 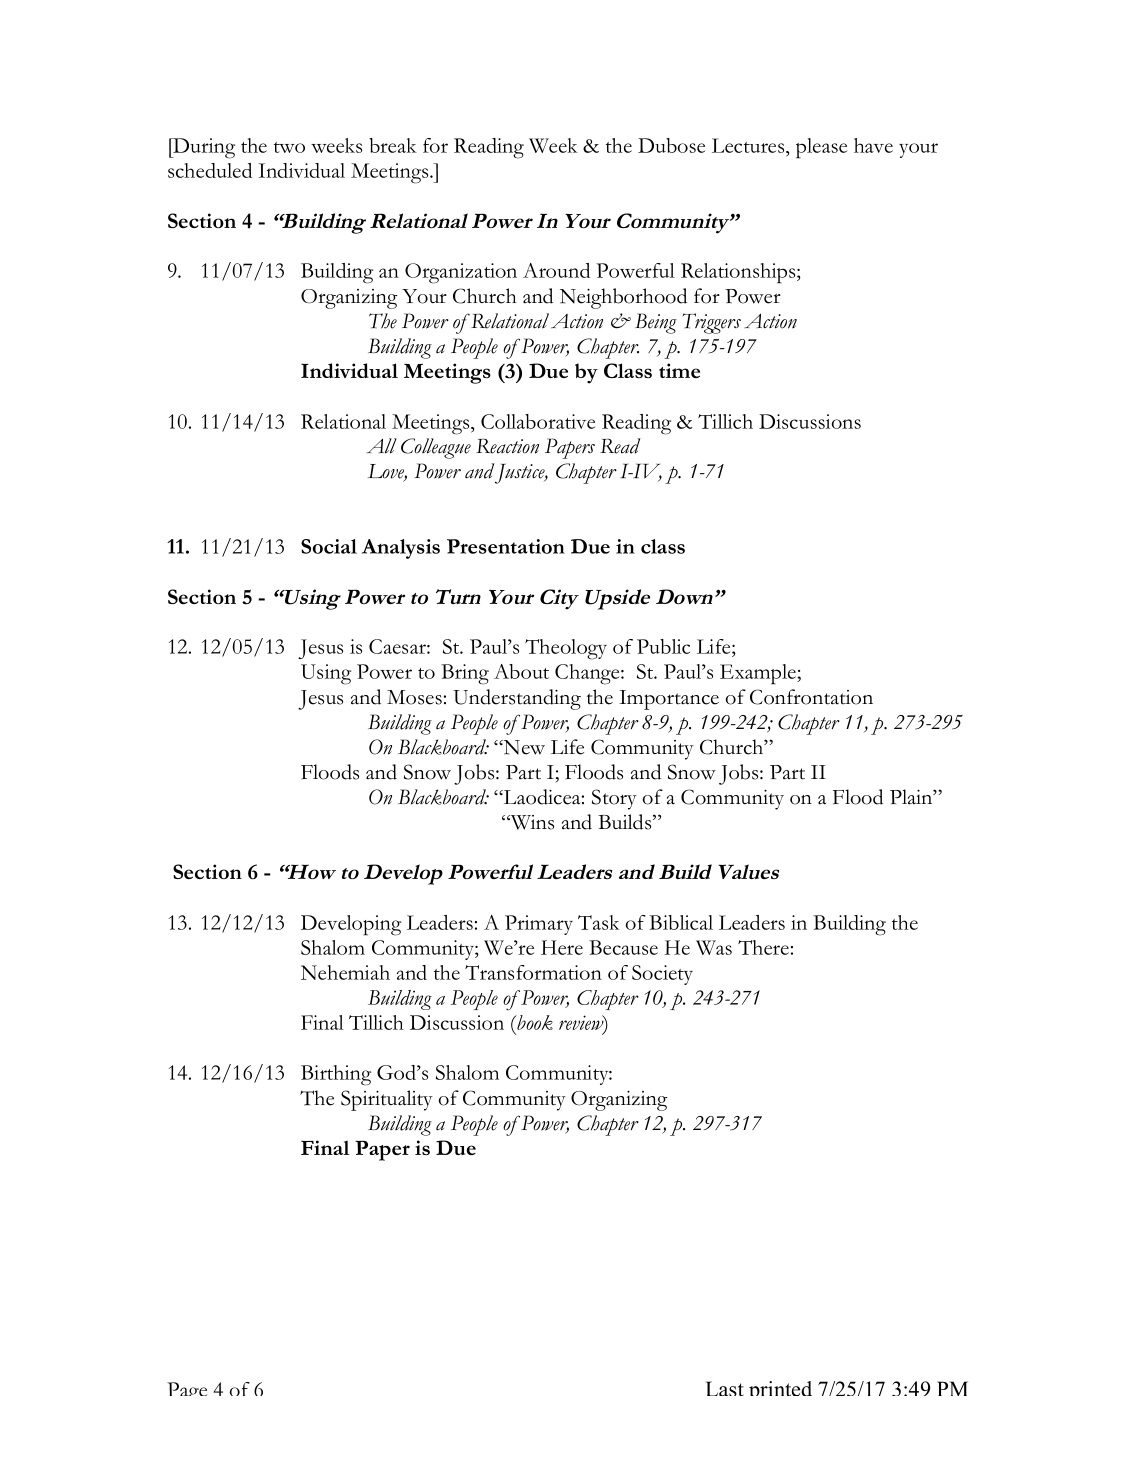 I want to click on Spirituality, so click(x=387, y=1100).
